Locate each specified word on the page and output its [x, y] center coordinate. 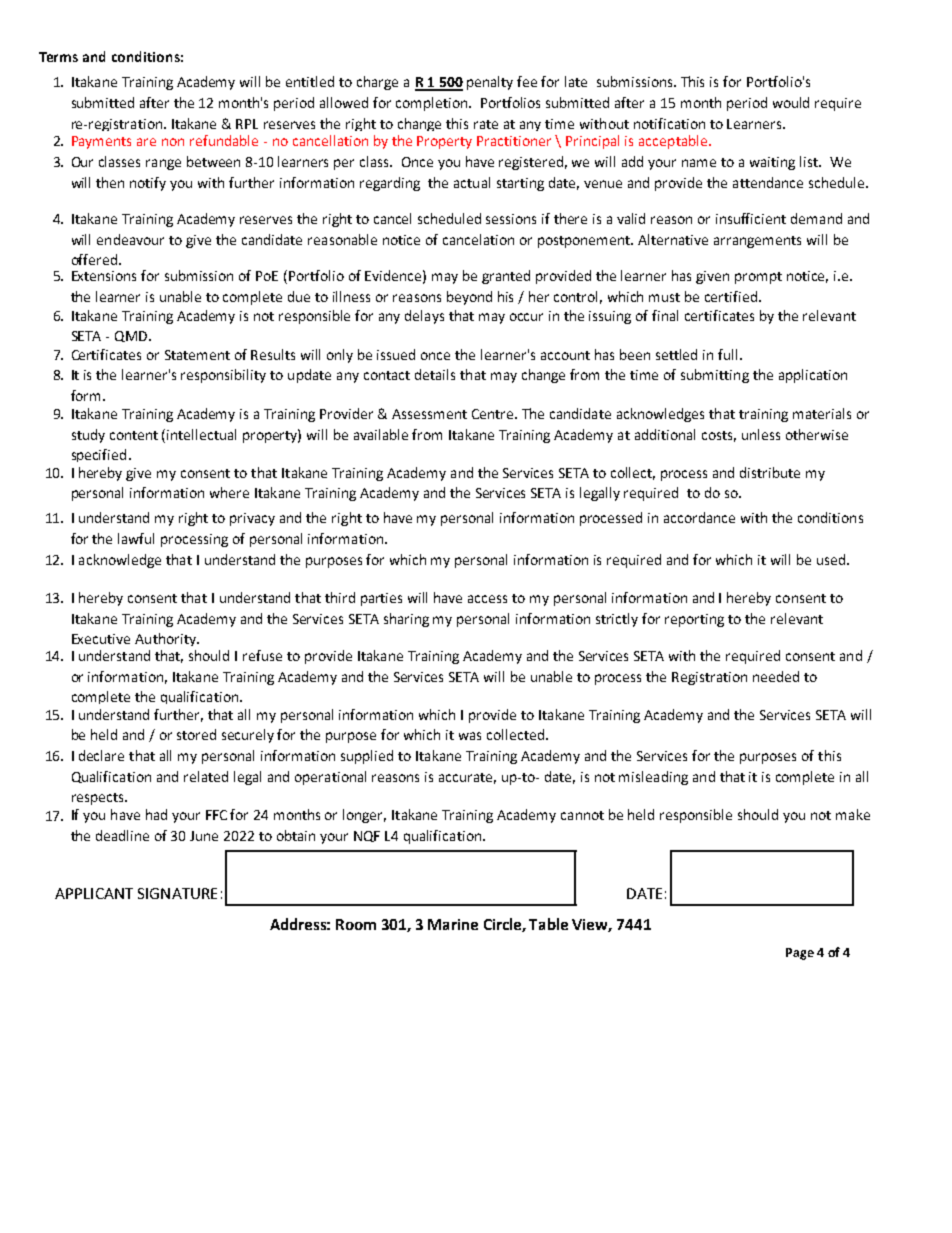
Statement [197, 355]
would [791, 102]
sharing [406, 620]
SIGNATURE [177, 893]
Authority [166, 639]
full [729, 354]
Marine [453, 924]
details [435, 374]
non [173, 142]
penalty [490, 83]
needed [776, 676]
